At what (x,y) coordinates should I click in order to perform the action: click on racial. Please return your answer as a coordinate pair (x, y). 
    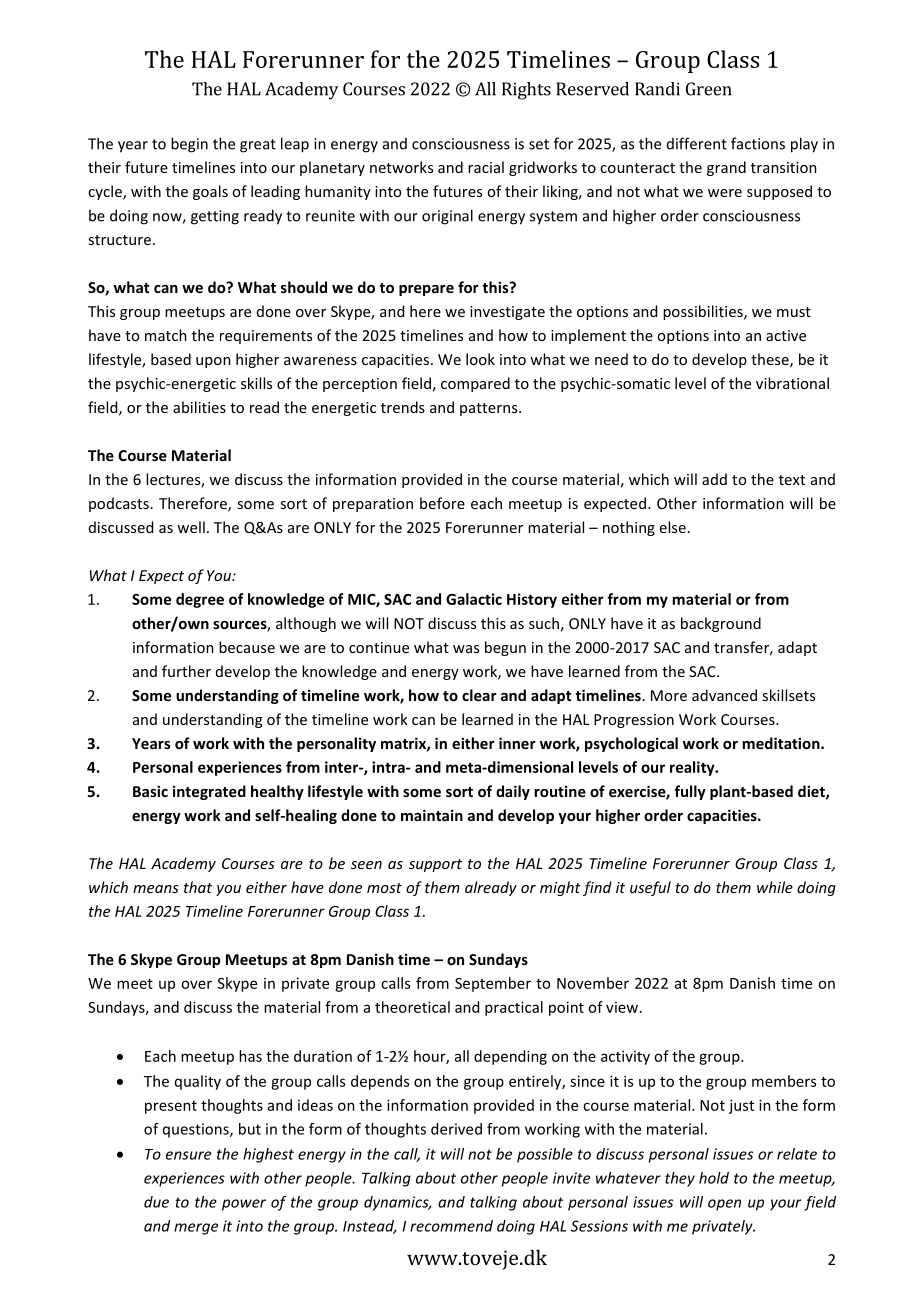
    Looking at the image, I should click on (486, 167).
